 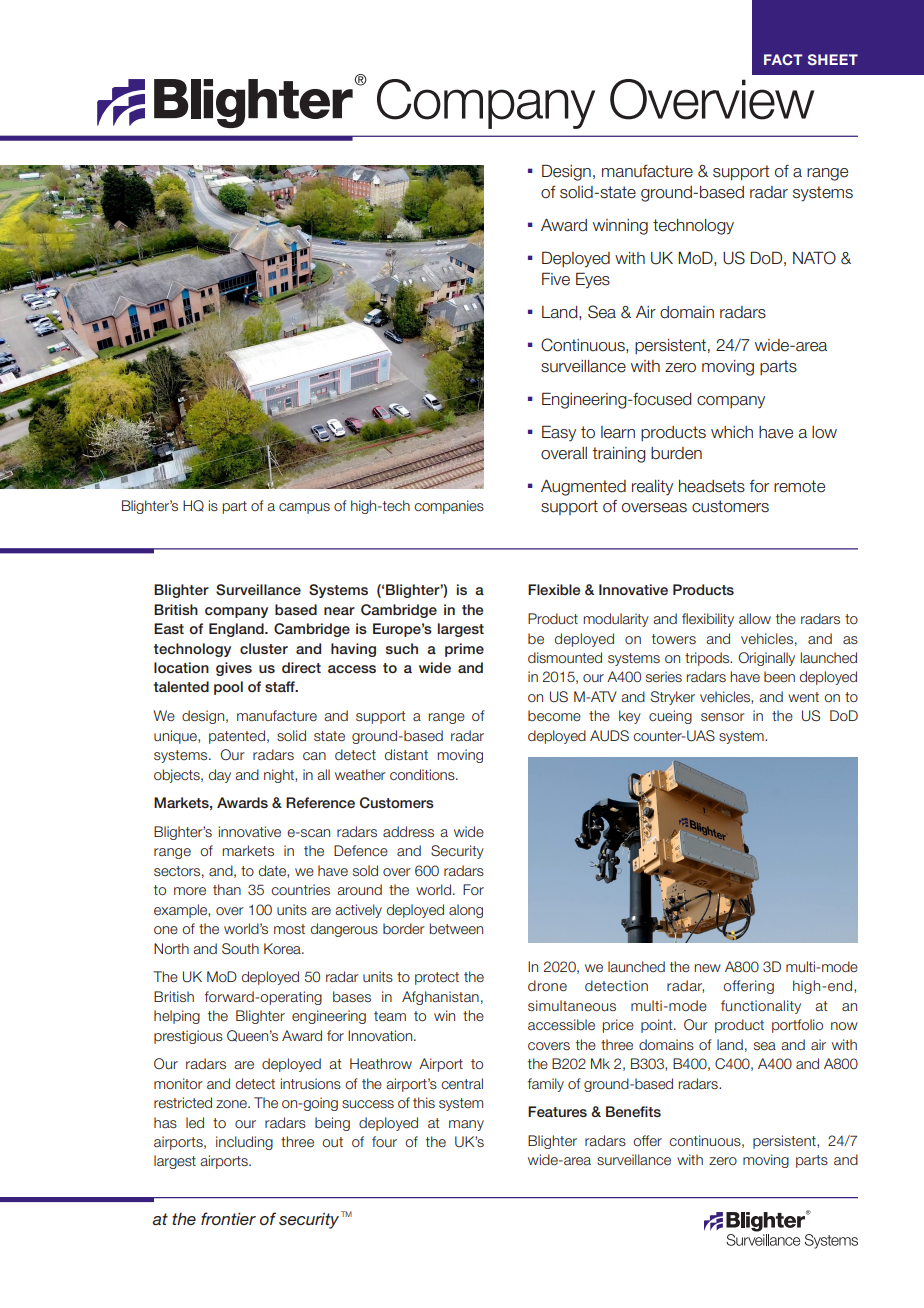 What do you see at coordinates (766, 659) in the image?
I see `Originally` at bounding box center [766, 659].
